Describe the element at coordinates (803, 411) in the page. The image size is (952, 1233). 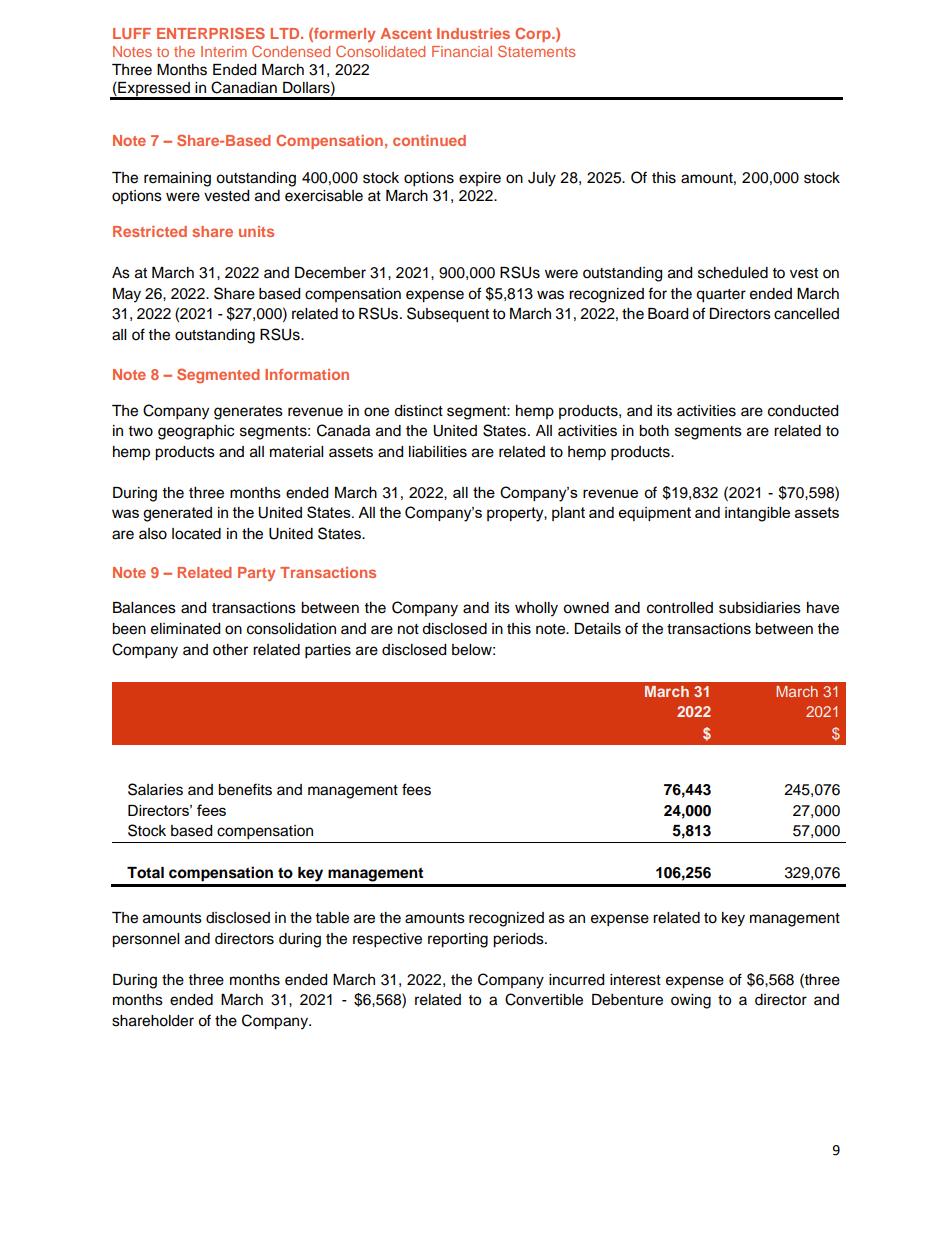
I see `conducted` at that location.
